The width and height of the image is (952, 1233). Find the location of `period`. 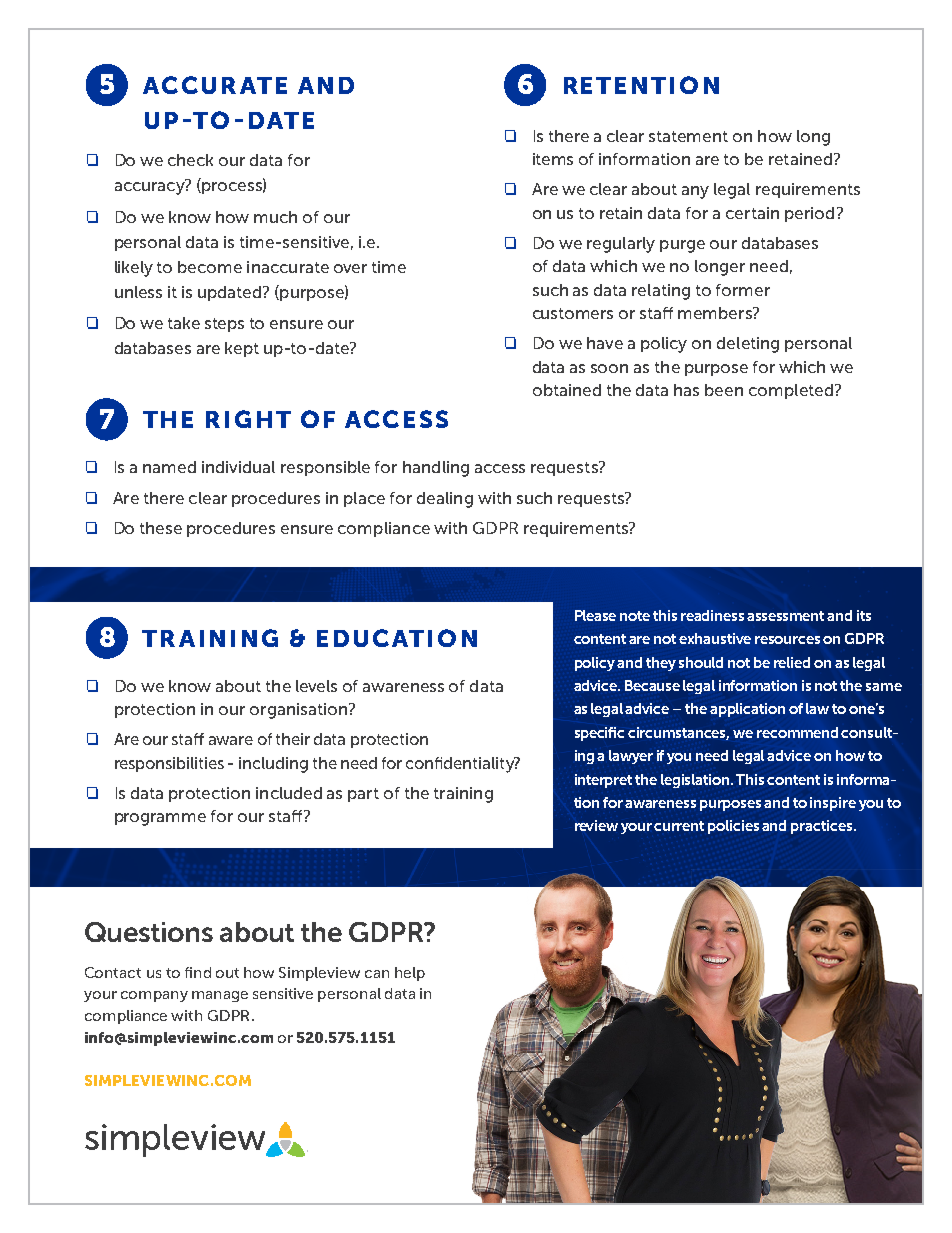

period is located at coordinates (809, 214).
